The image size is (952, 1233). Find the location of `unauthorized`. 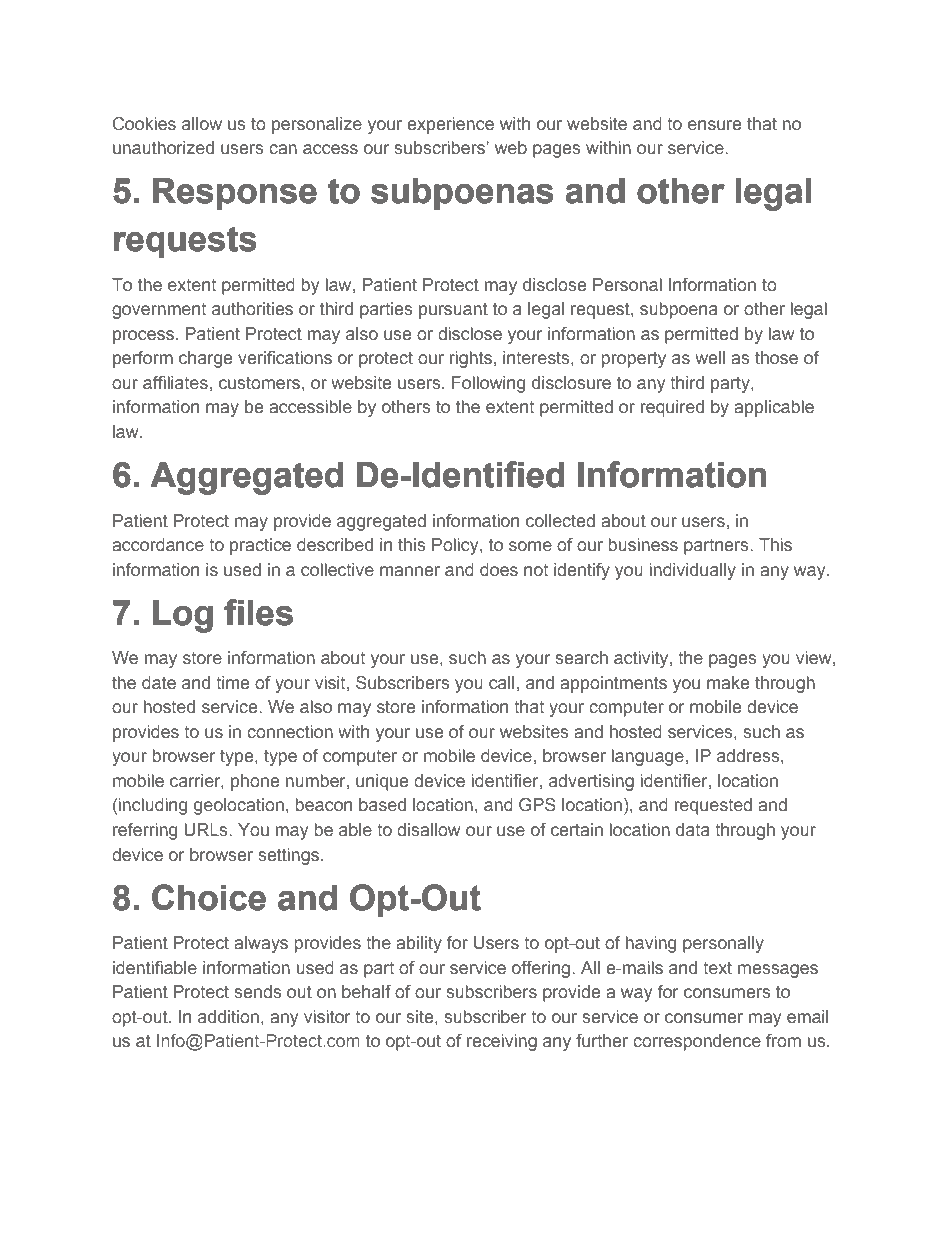

unauthorized is located at coordinates (163, 148).
